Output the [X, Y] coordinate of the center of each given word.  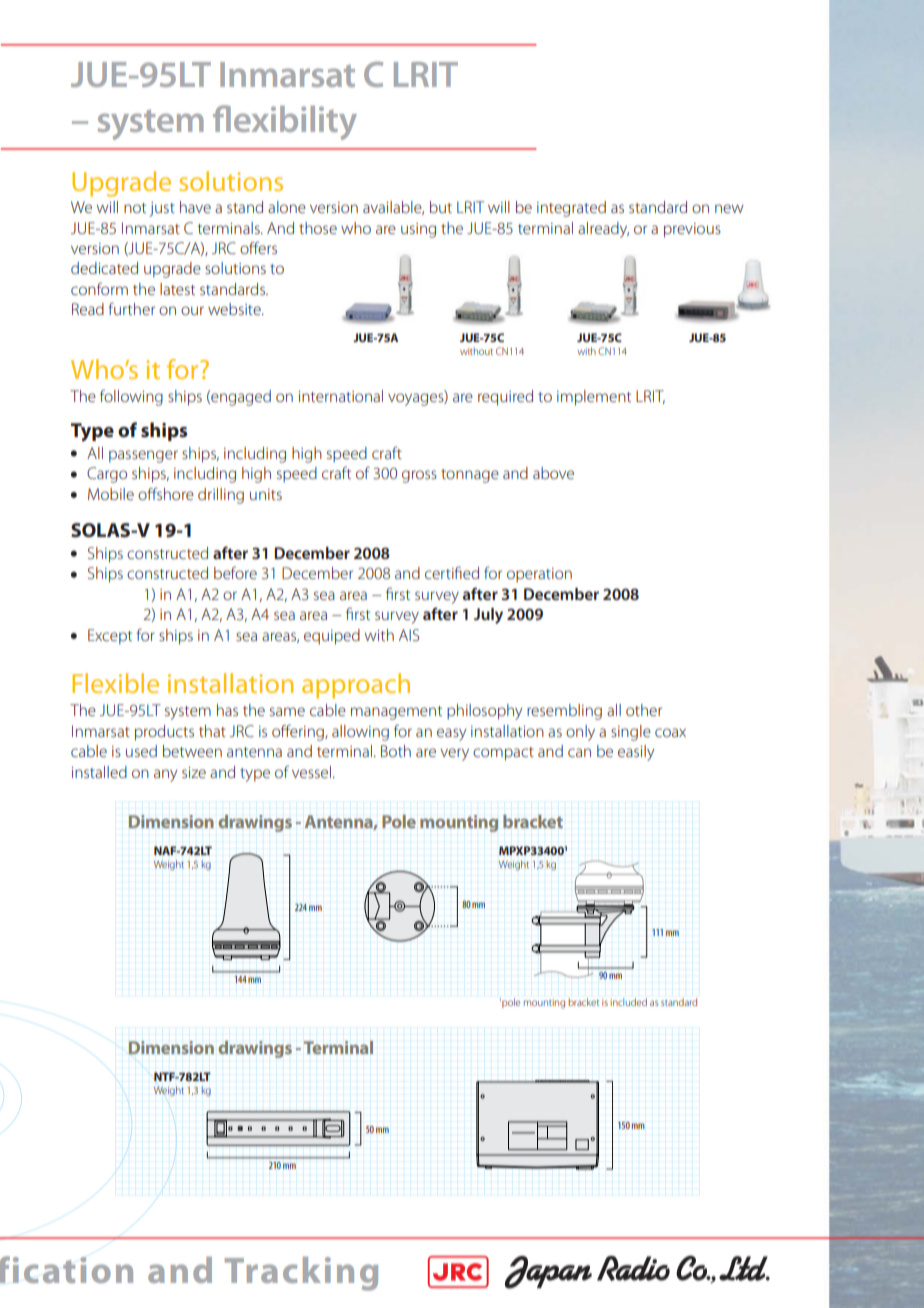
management [396, 713]
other [644, 710]
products [164, 733]
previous [692, 230]
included [628, 1002]
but [441, 207]
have [195, 207]
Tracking [301, 1274]
